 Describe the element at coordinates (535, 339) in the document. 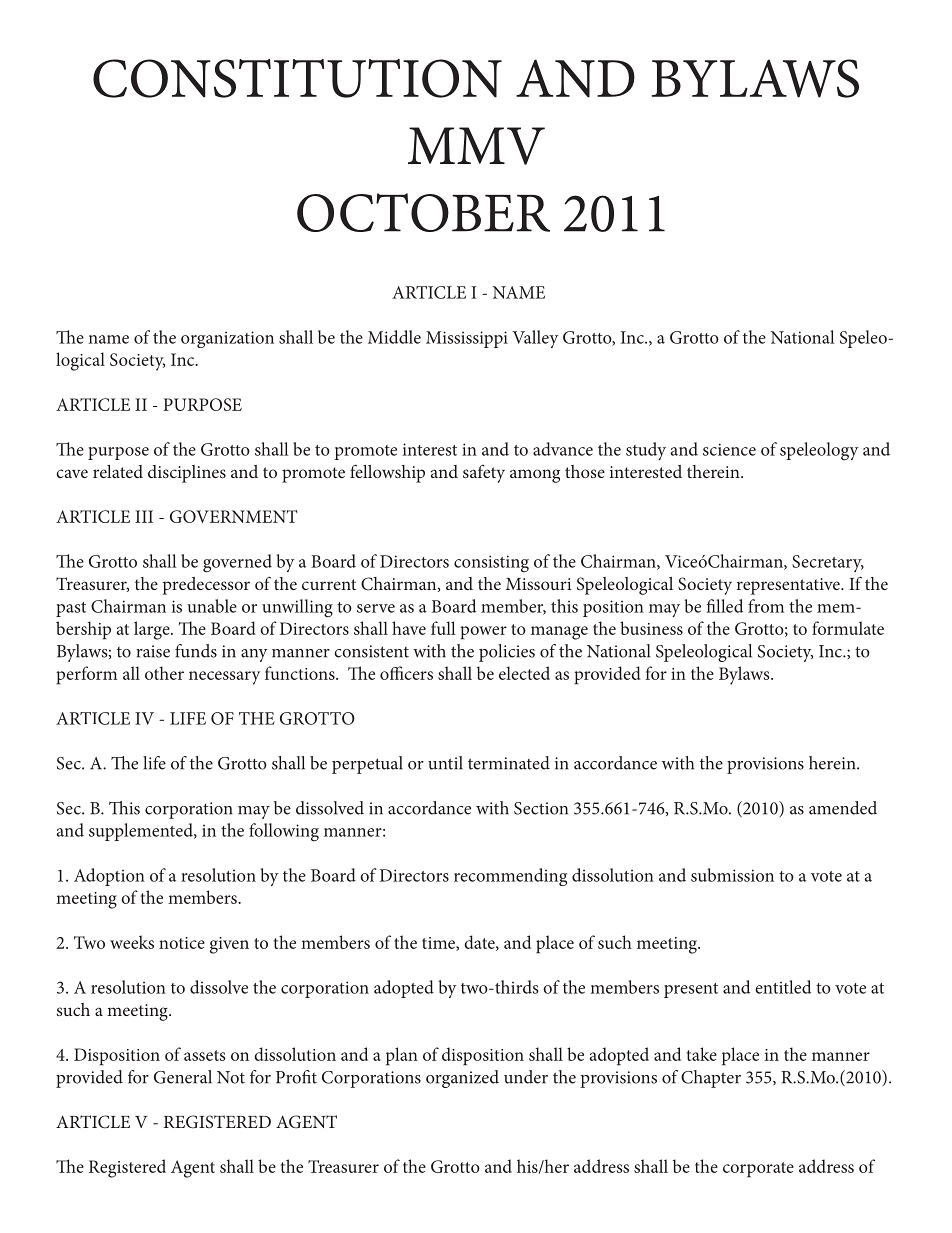

I see `Valley` at that location.
